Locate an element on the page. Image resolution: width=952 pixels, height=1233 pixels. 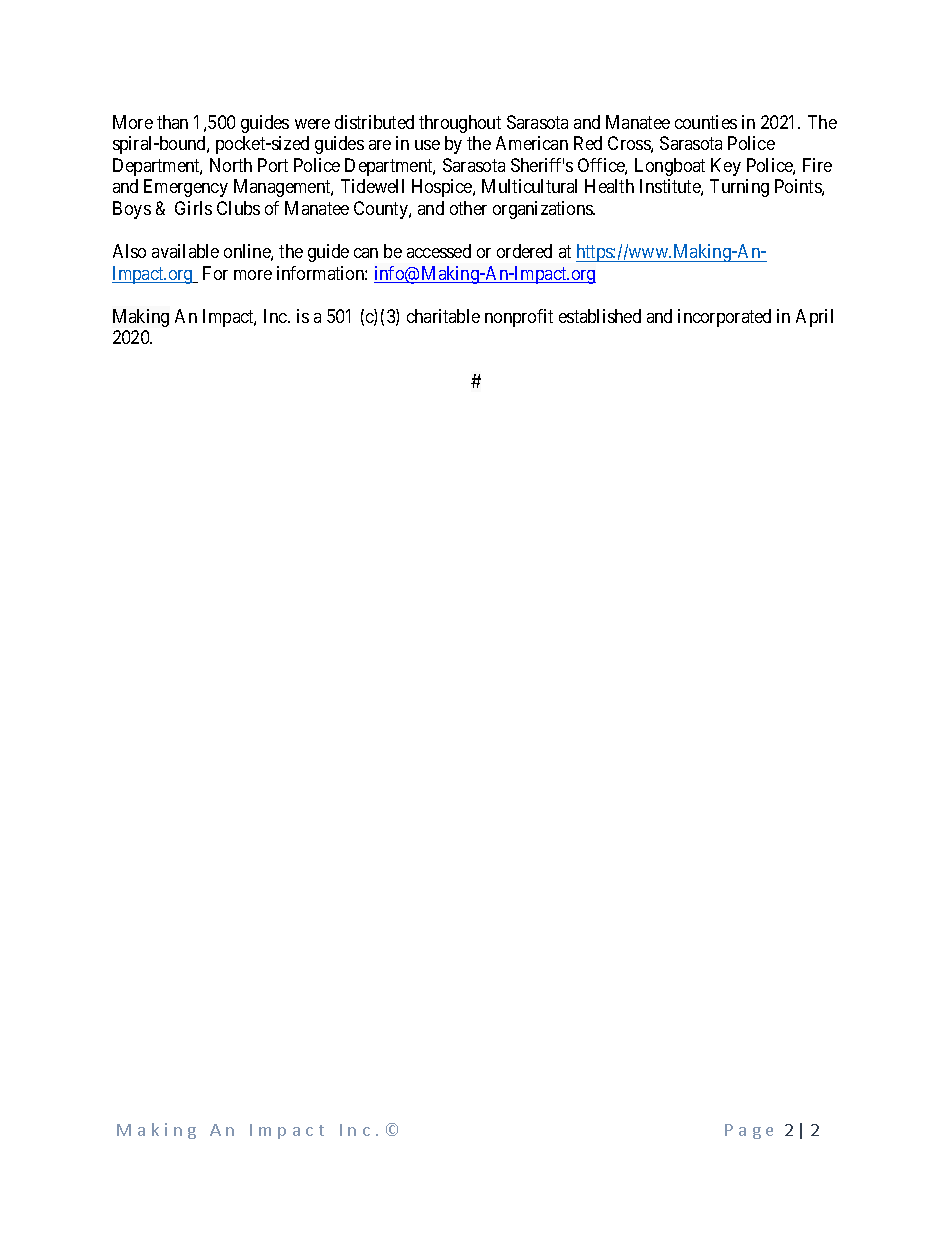
other is located at coordinates (468, 208).
